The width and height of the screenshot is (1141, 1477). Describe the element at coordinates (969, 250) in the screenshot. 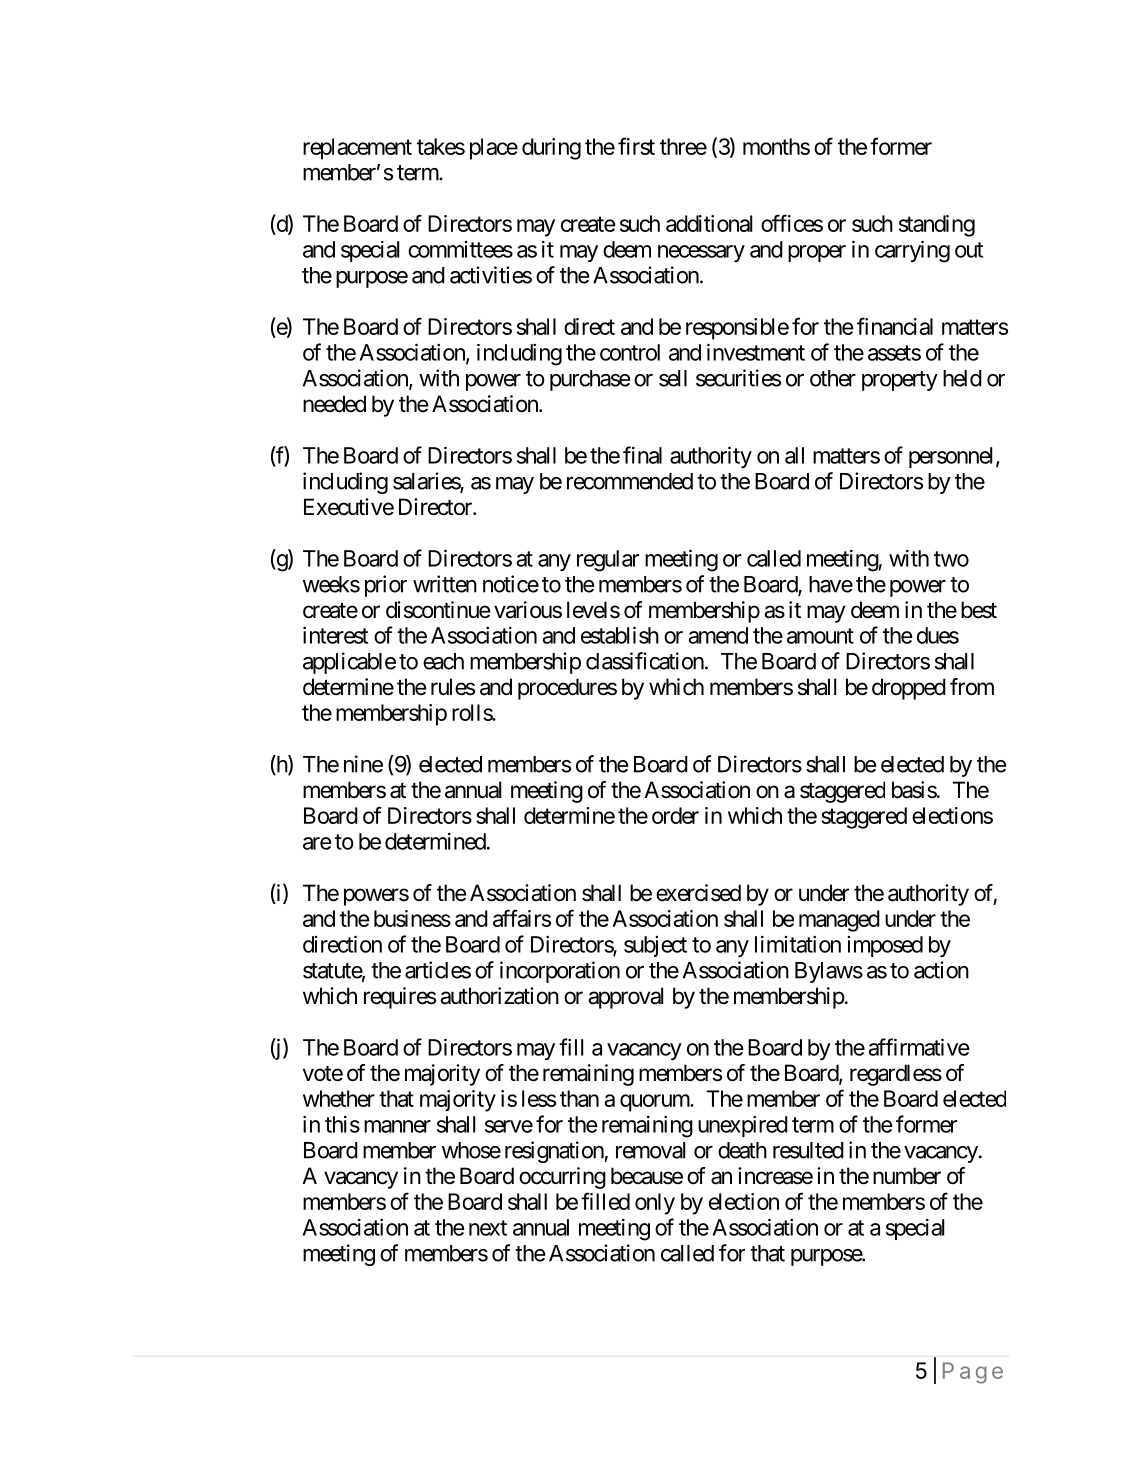

I see `out` at that location.
